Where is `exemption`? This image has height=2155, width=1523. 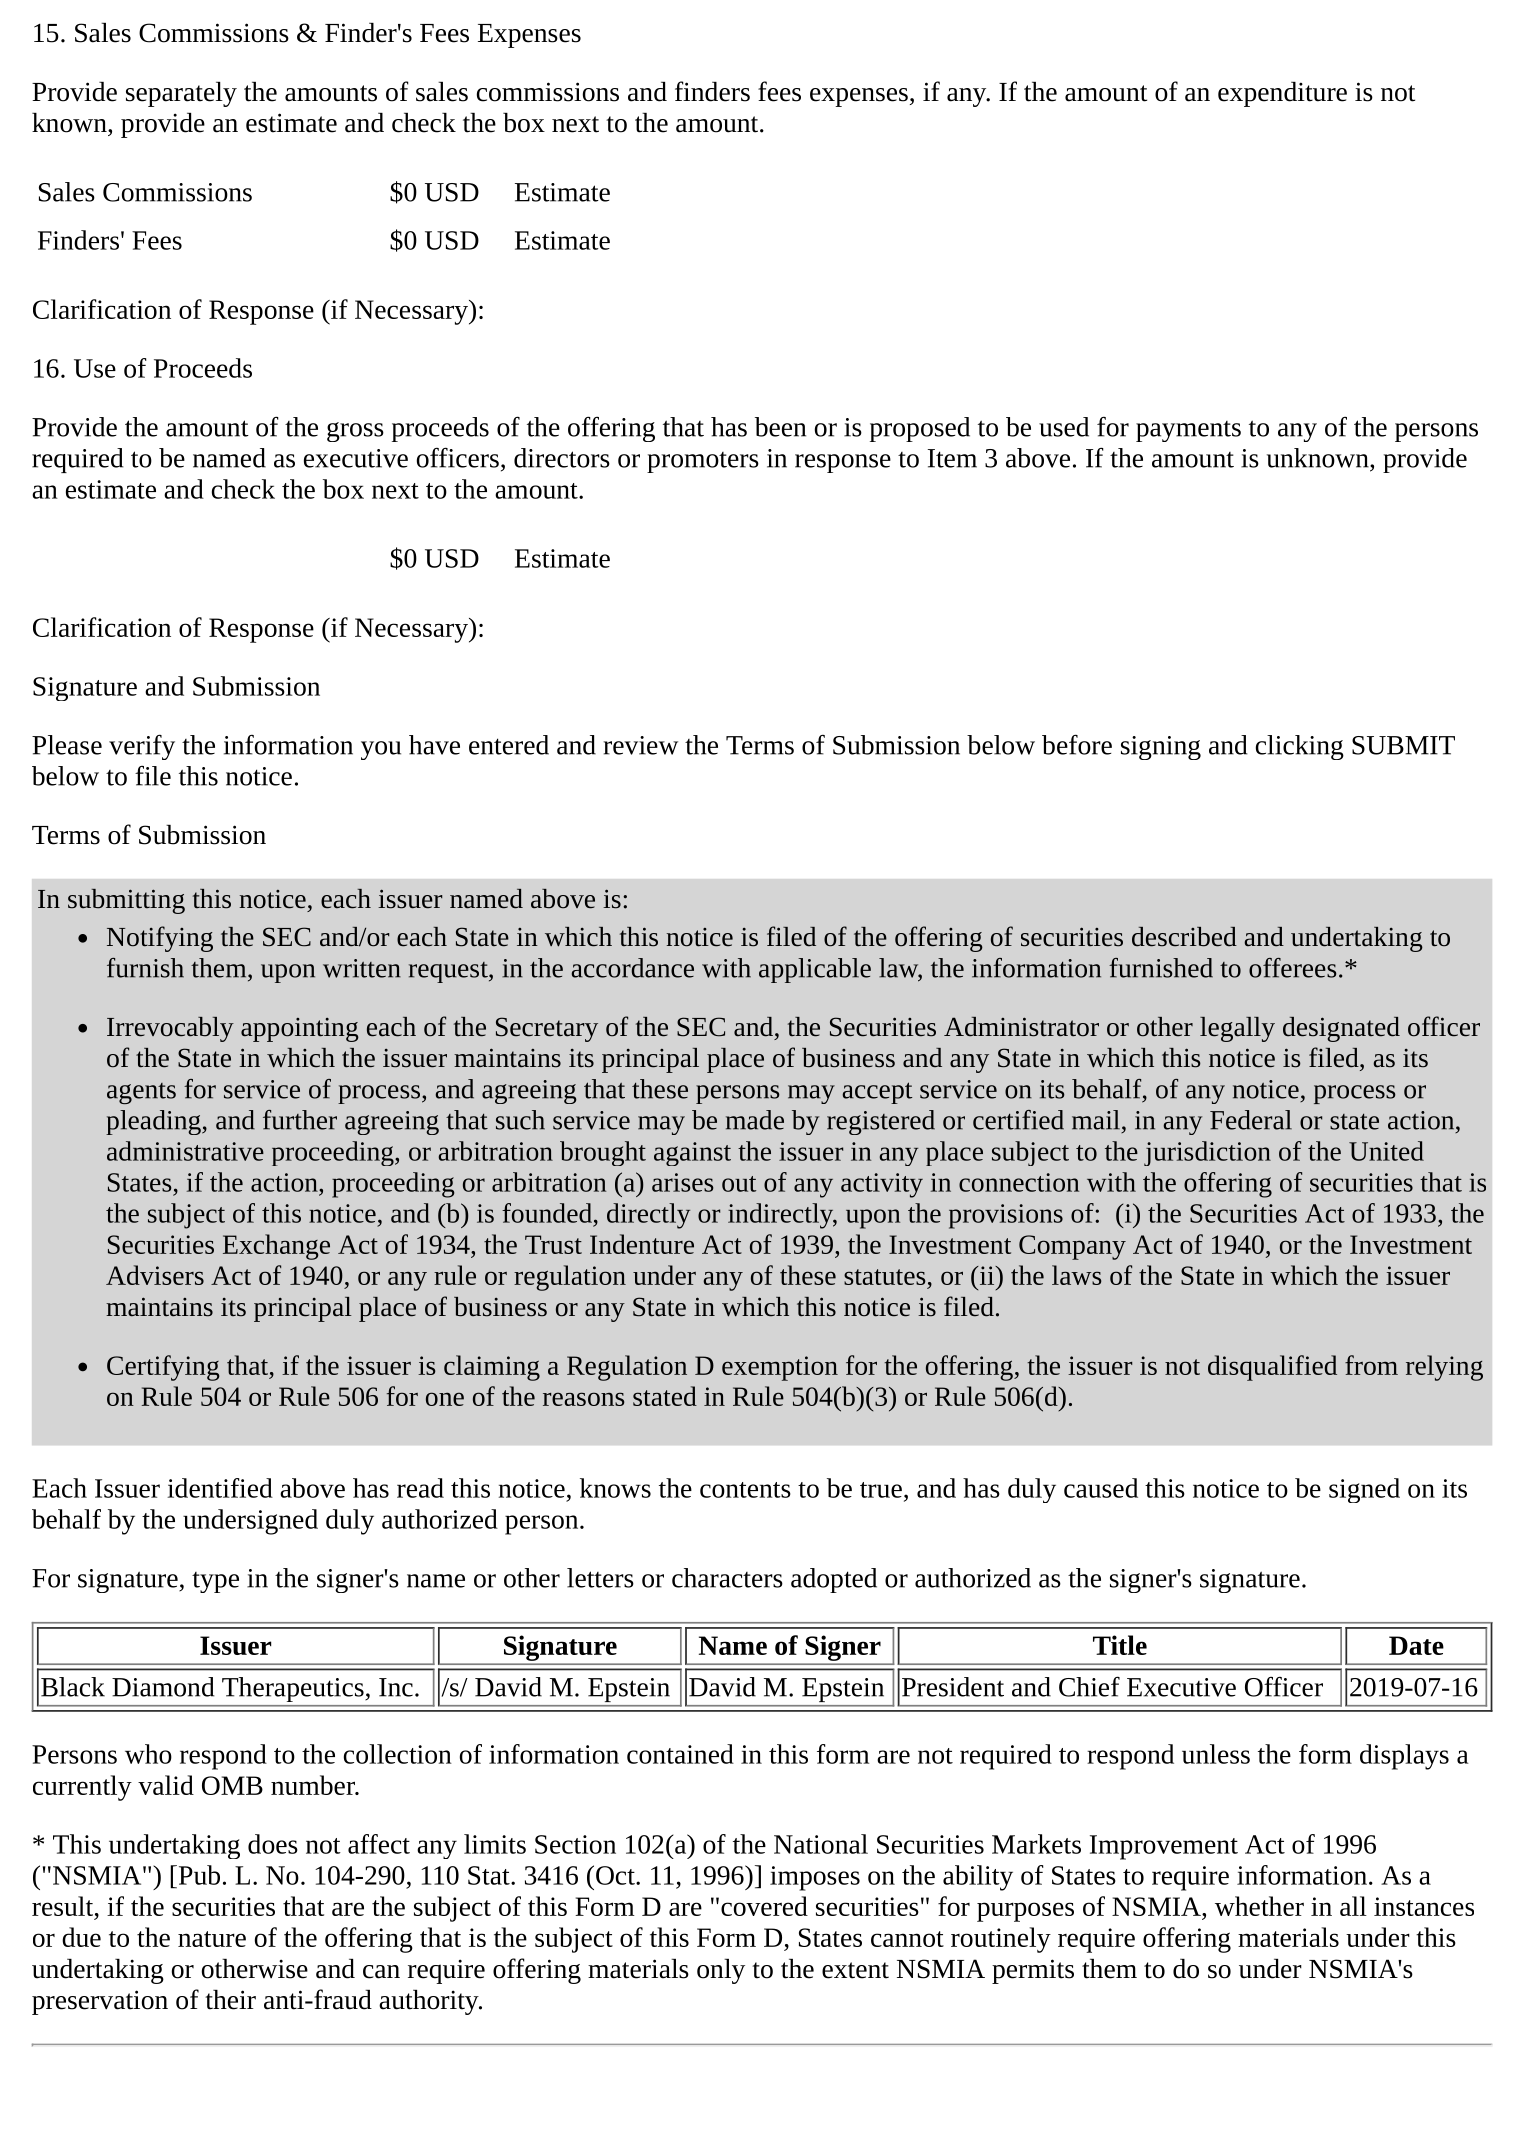 exemption is located at coordinates (780, 1368).
